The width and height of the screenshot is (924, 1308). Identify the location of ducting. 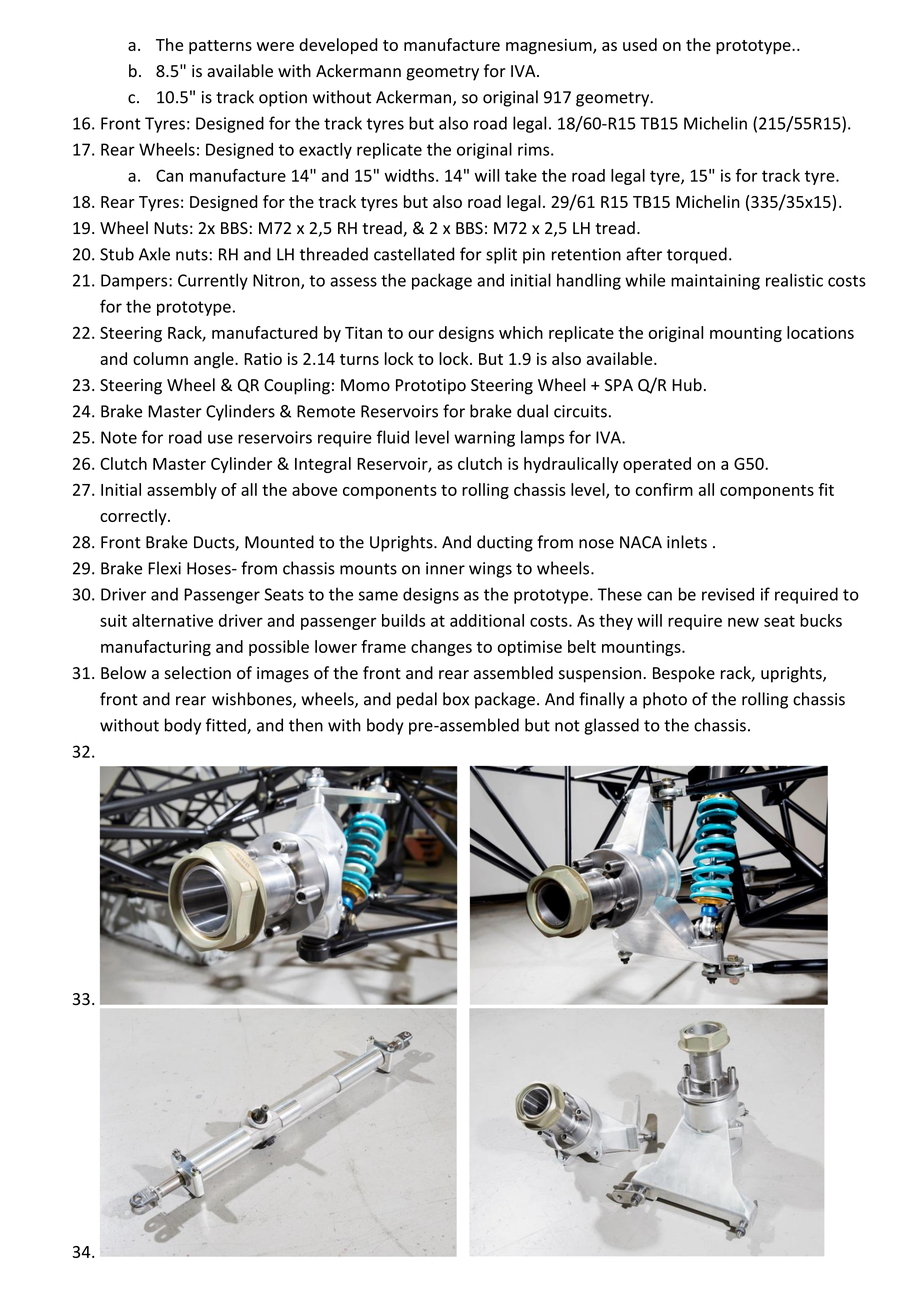
(505, 543).
